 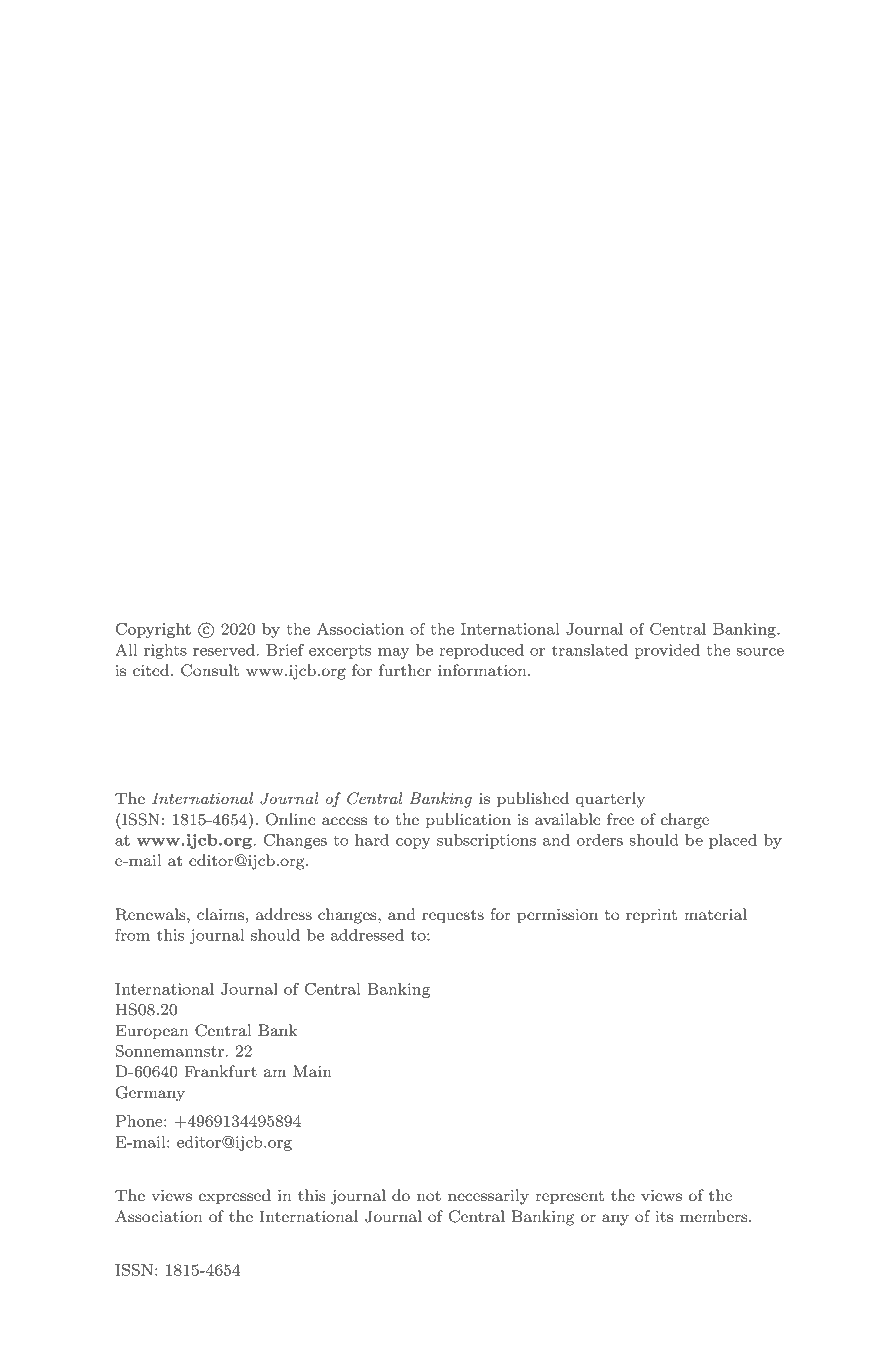 What do you see at coordinates (453, 917) in the screenshot?
I see `requests` at bounding box center [453, 917].
